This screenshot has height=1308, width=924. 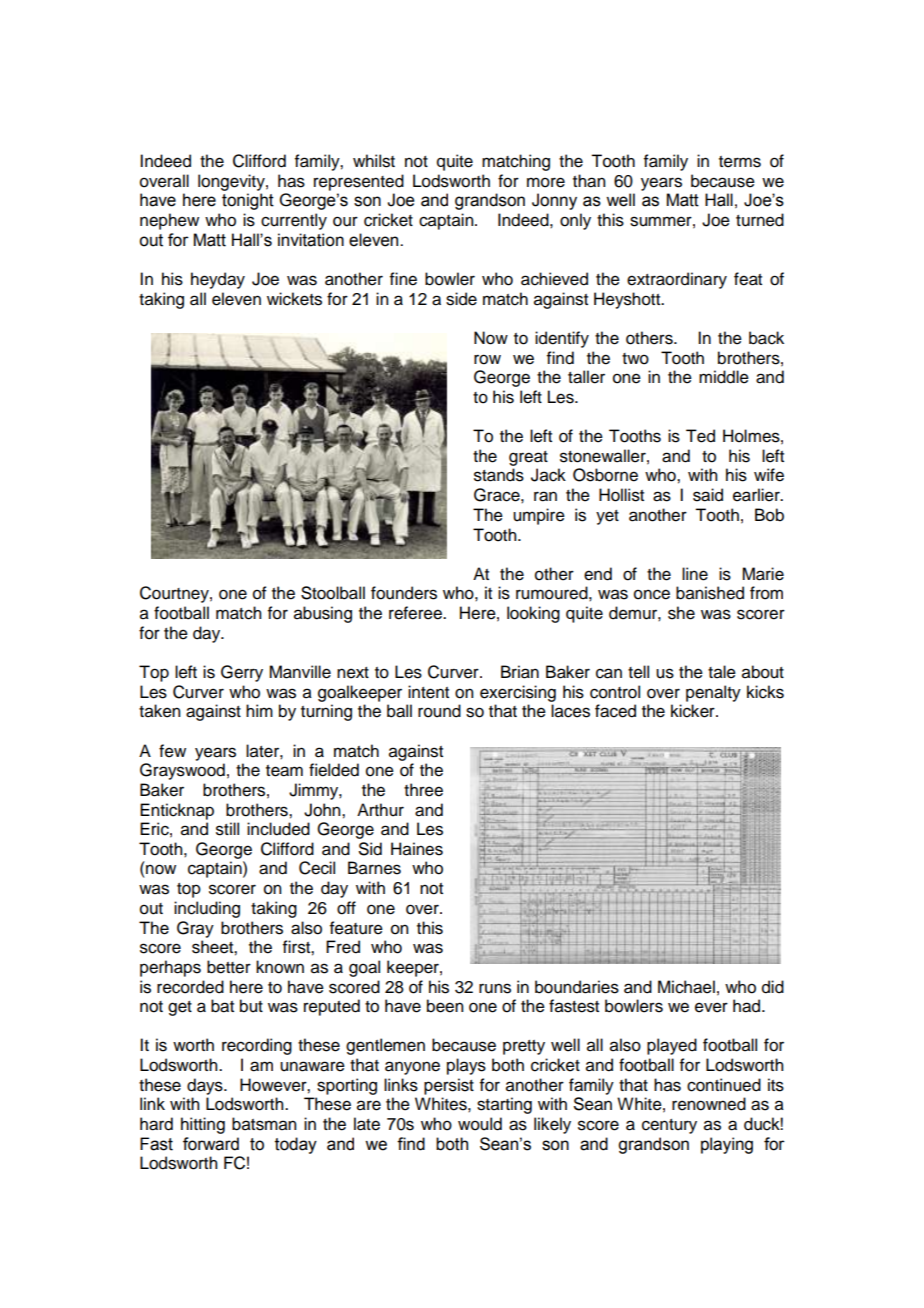 I want to click on hitting, so click(x=203, y=1125).
